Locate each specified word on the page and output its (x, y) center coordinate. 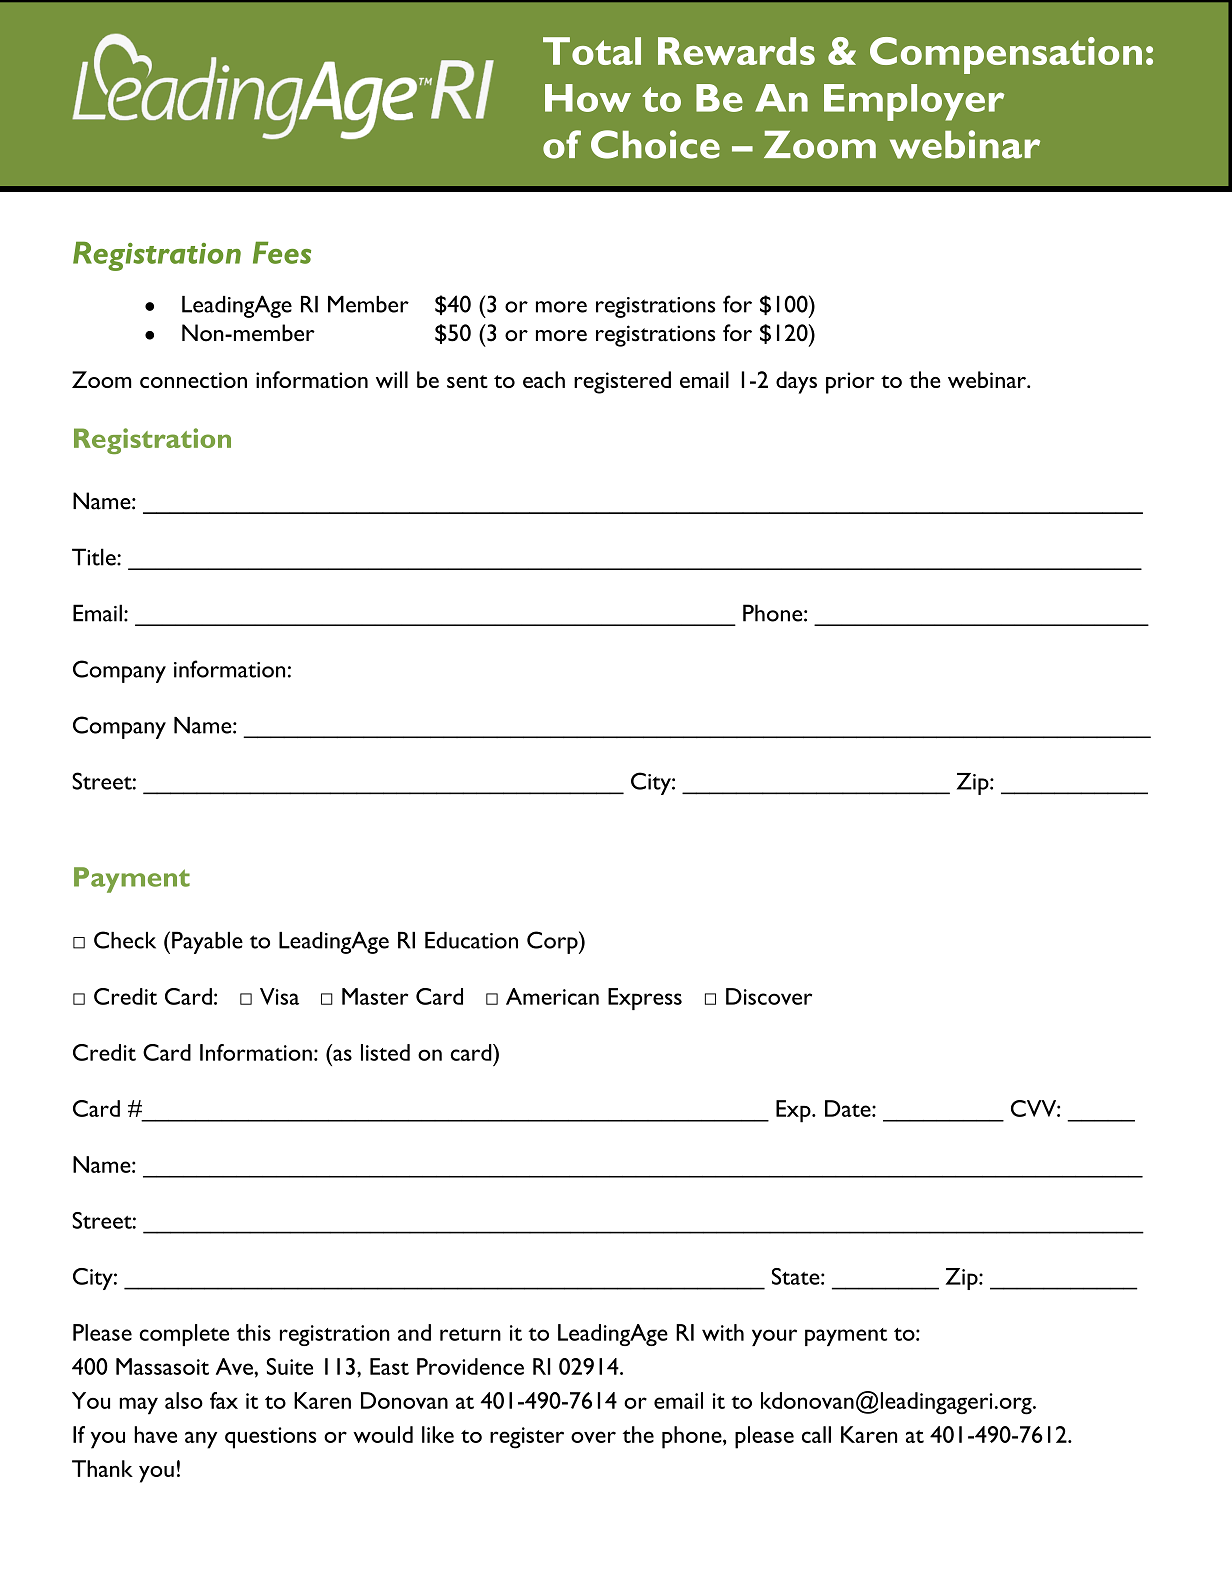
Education (471, 940)
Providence (470, 1366)
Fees (282, 252)
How (588, 98)
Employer (914, 102)
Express (645, 999)
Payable (207, 943)
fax (224, 1400)
